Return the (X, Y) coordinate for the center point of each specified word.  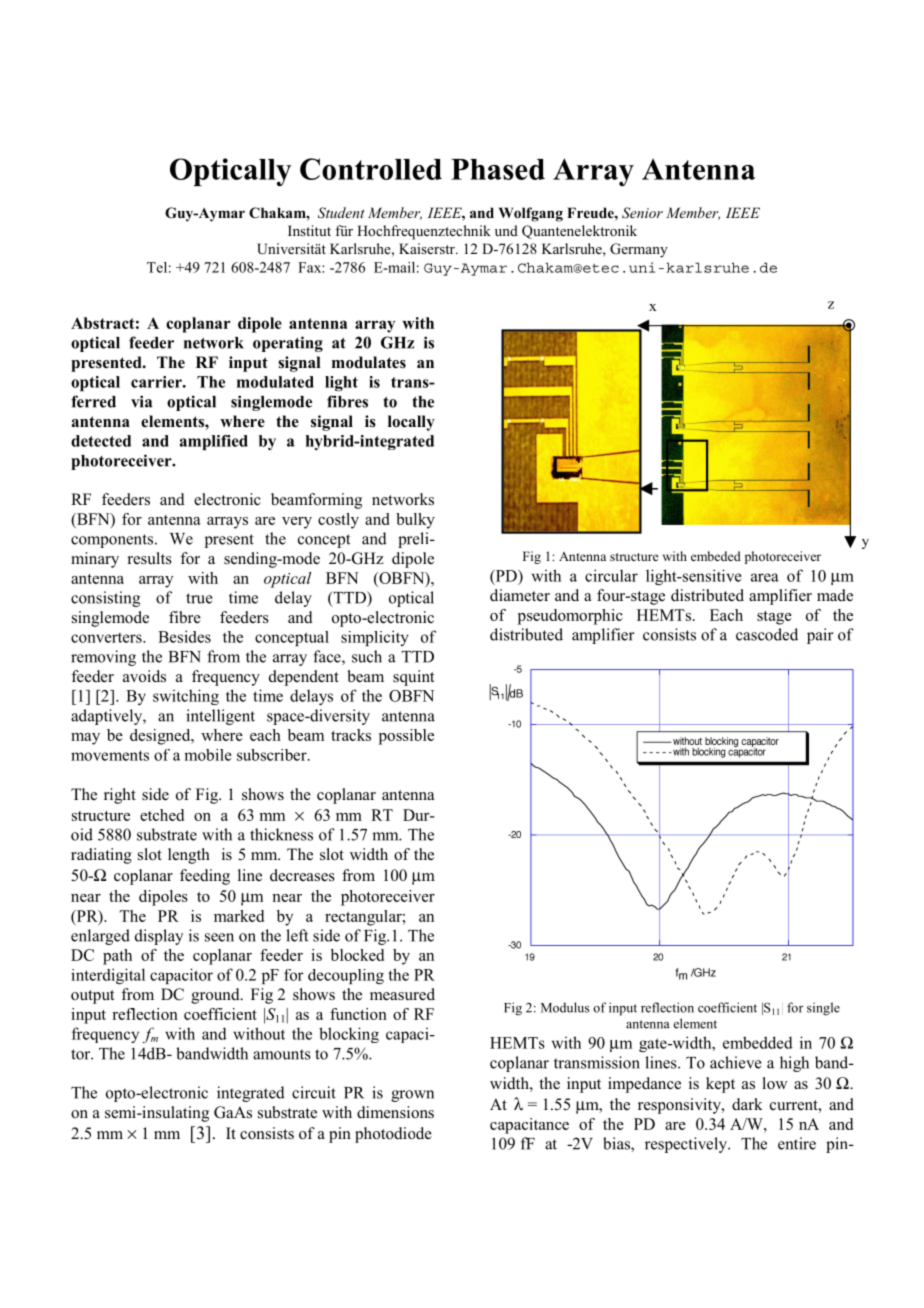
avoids (144, 676)
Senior (642, 213)
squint (413, 678)
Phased (498, 169)
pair (820, 636)
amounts (282, 1054)
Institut (309, 230)
